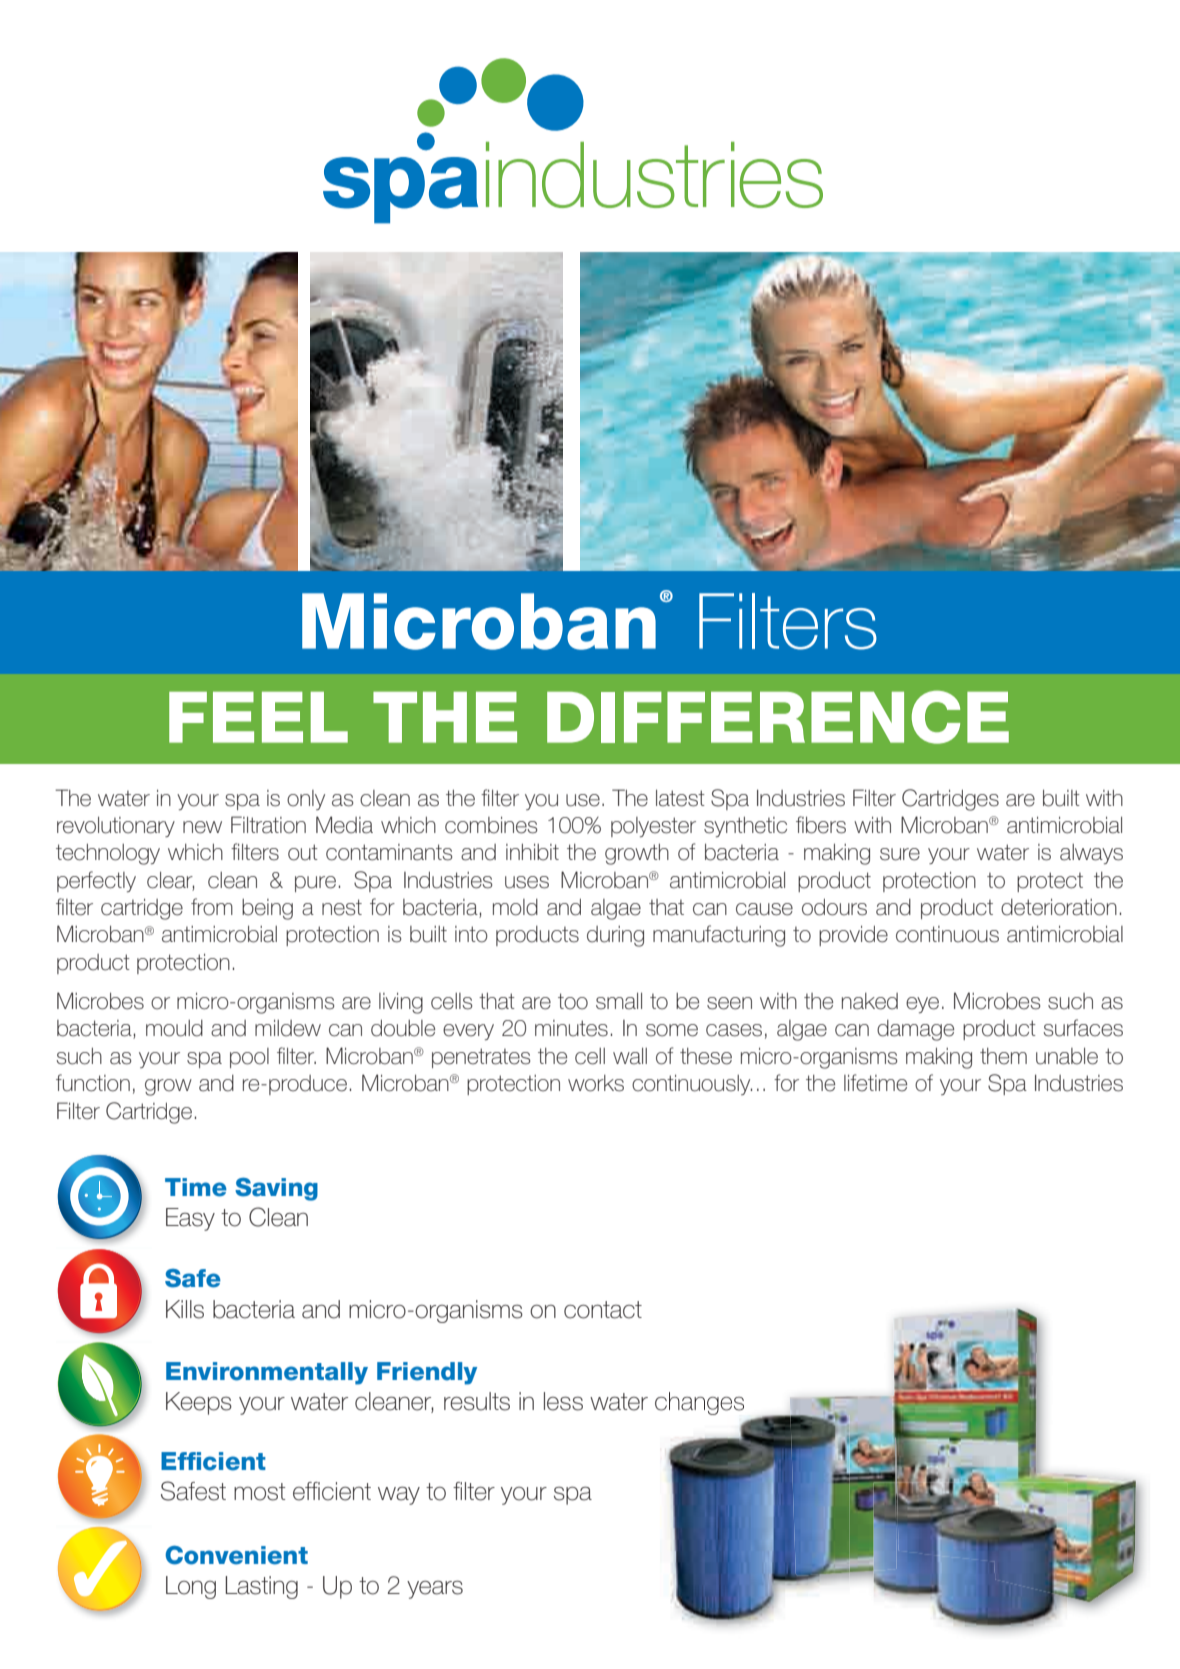 The width and height of the screenshot is (1180, 1669). What do you see at coordinates (596, 1083) in the screenshot?
I see `works` at bounding box center [596, 1083].
